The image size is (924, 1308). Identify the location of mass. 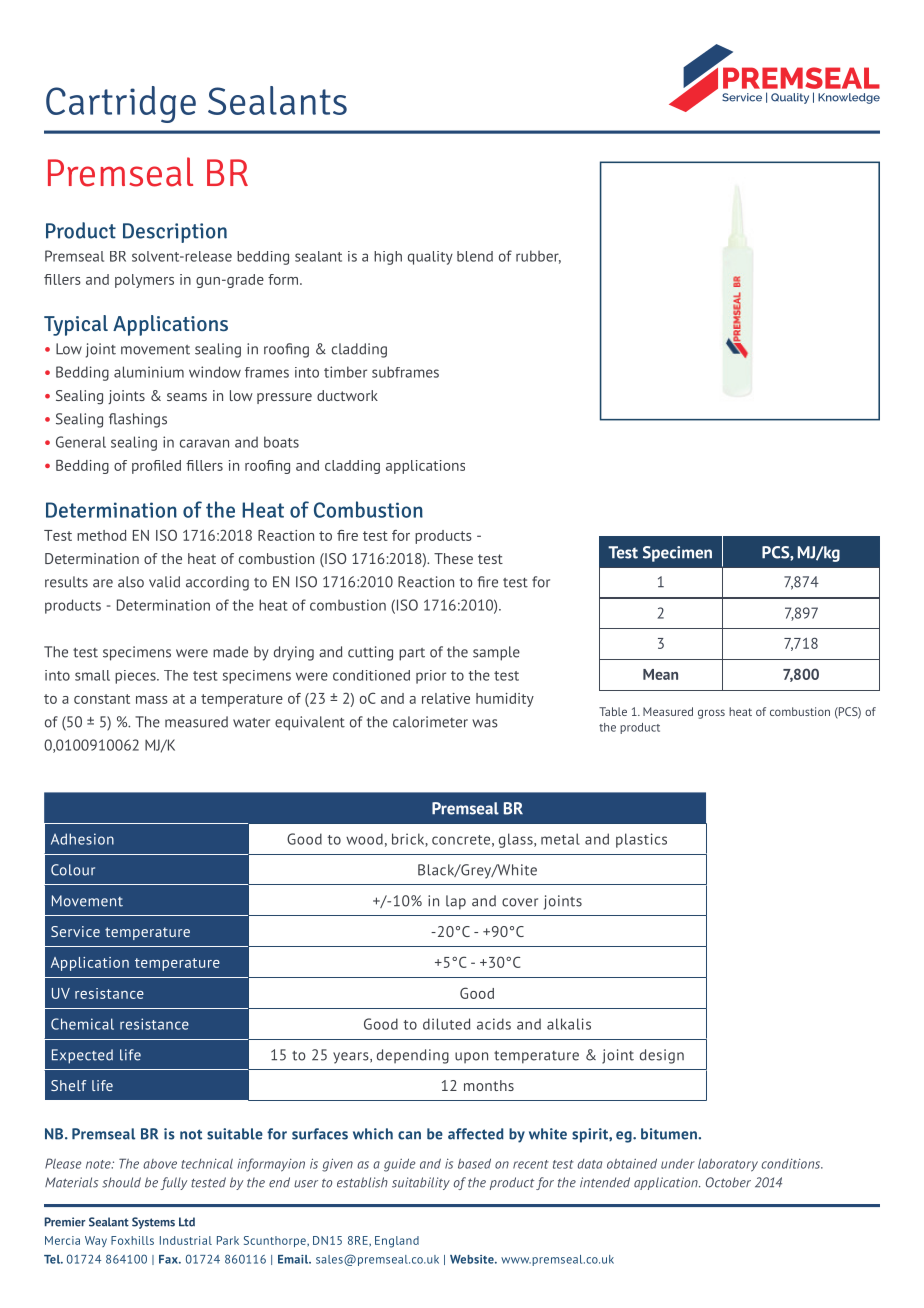
(152, 700).
